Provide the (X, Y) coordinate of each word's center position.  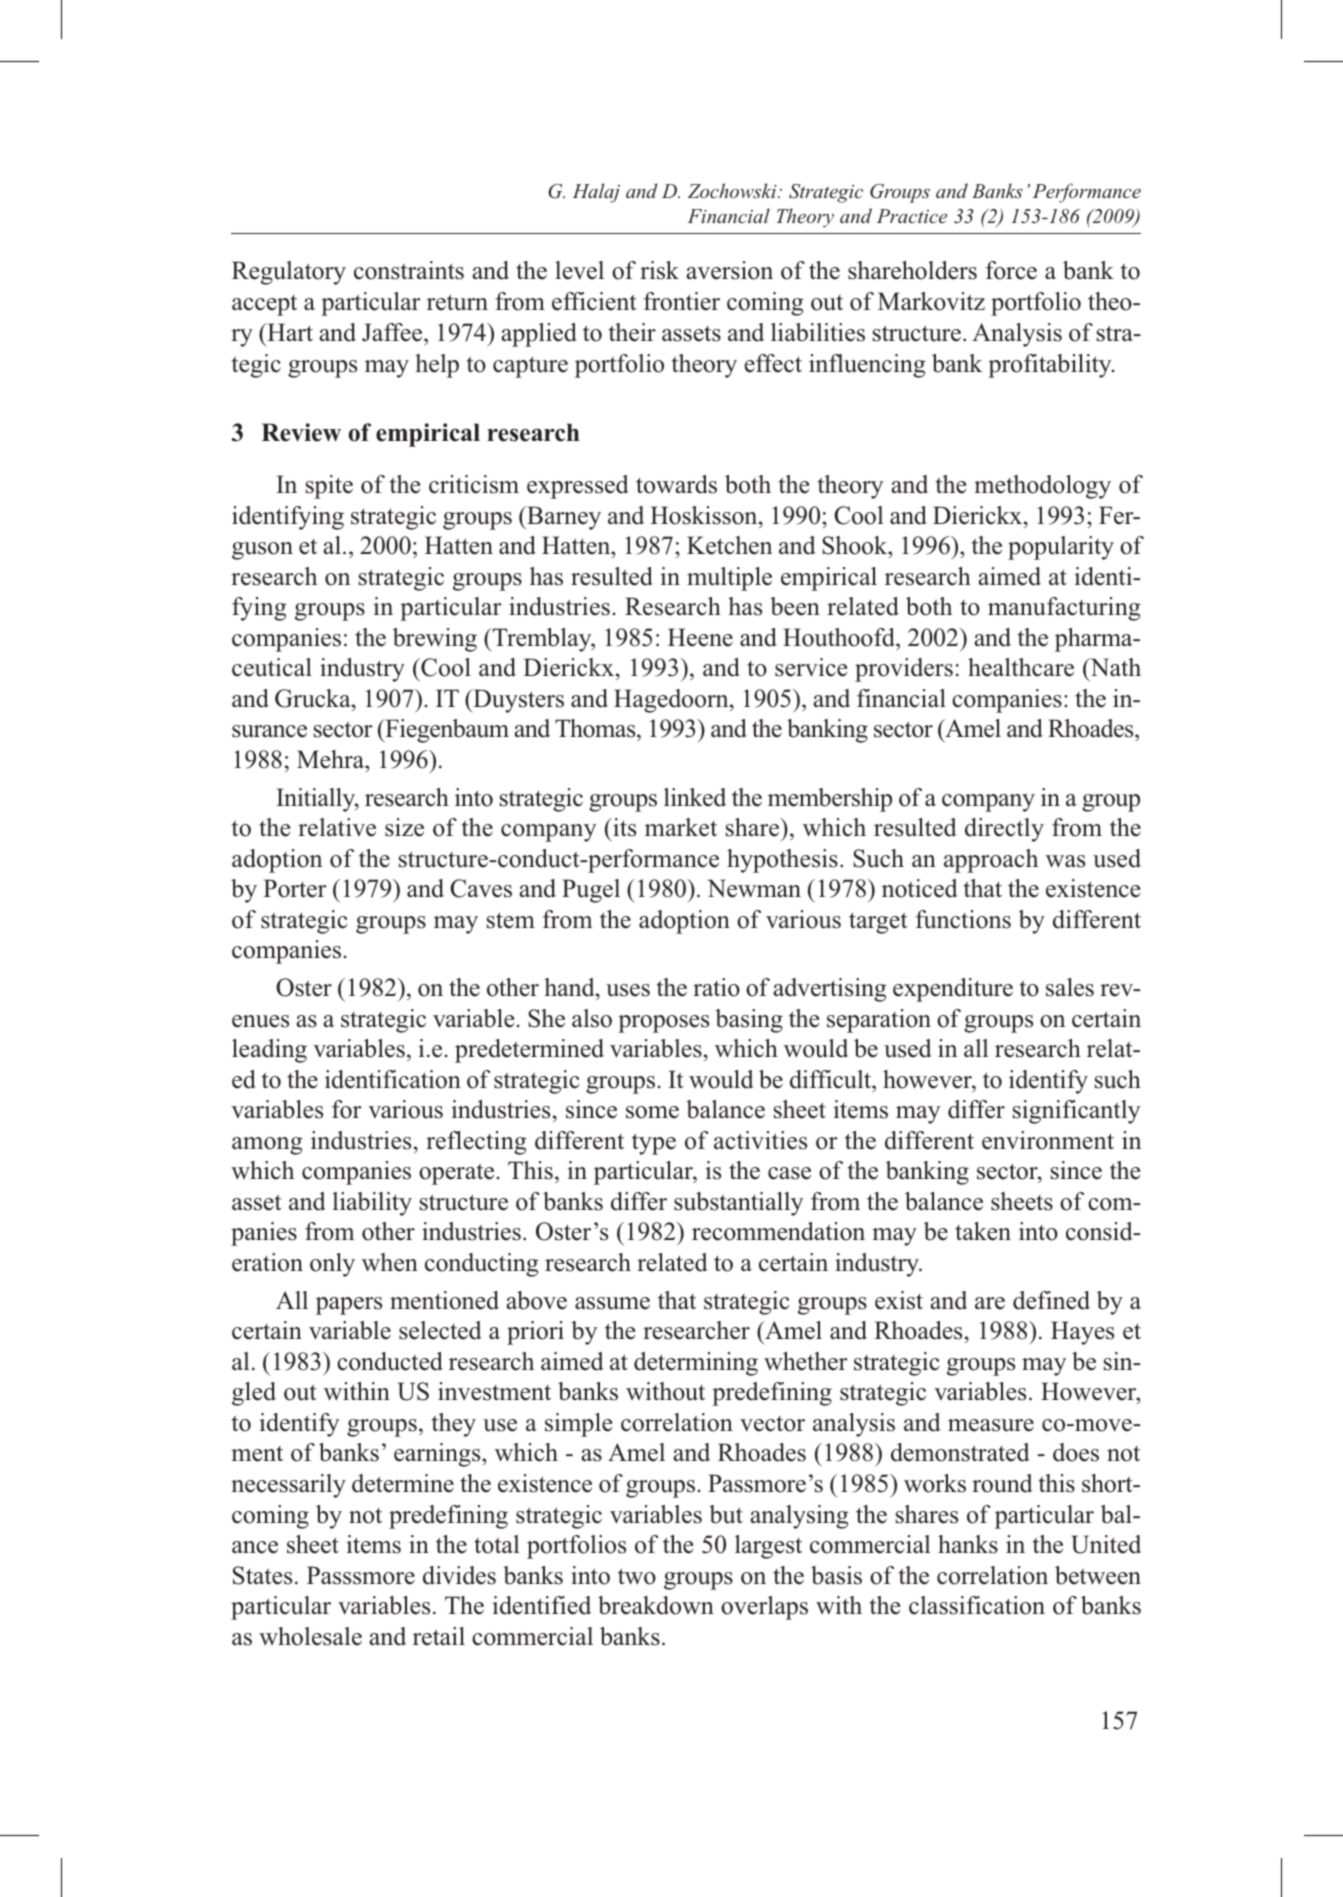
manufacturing (1064, 609)
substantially (738, 1204)
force (1011, 270)
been (795, 606)
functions (963, 919)
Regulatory (289, 273)
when (390, 1262)
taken (983, 1231)
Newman (754, 888)
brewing (435, 640)
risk (659, 270)
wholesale (310, 1636)
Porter (295, 888)
